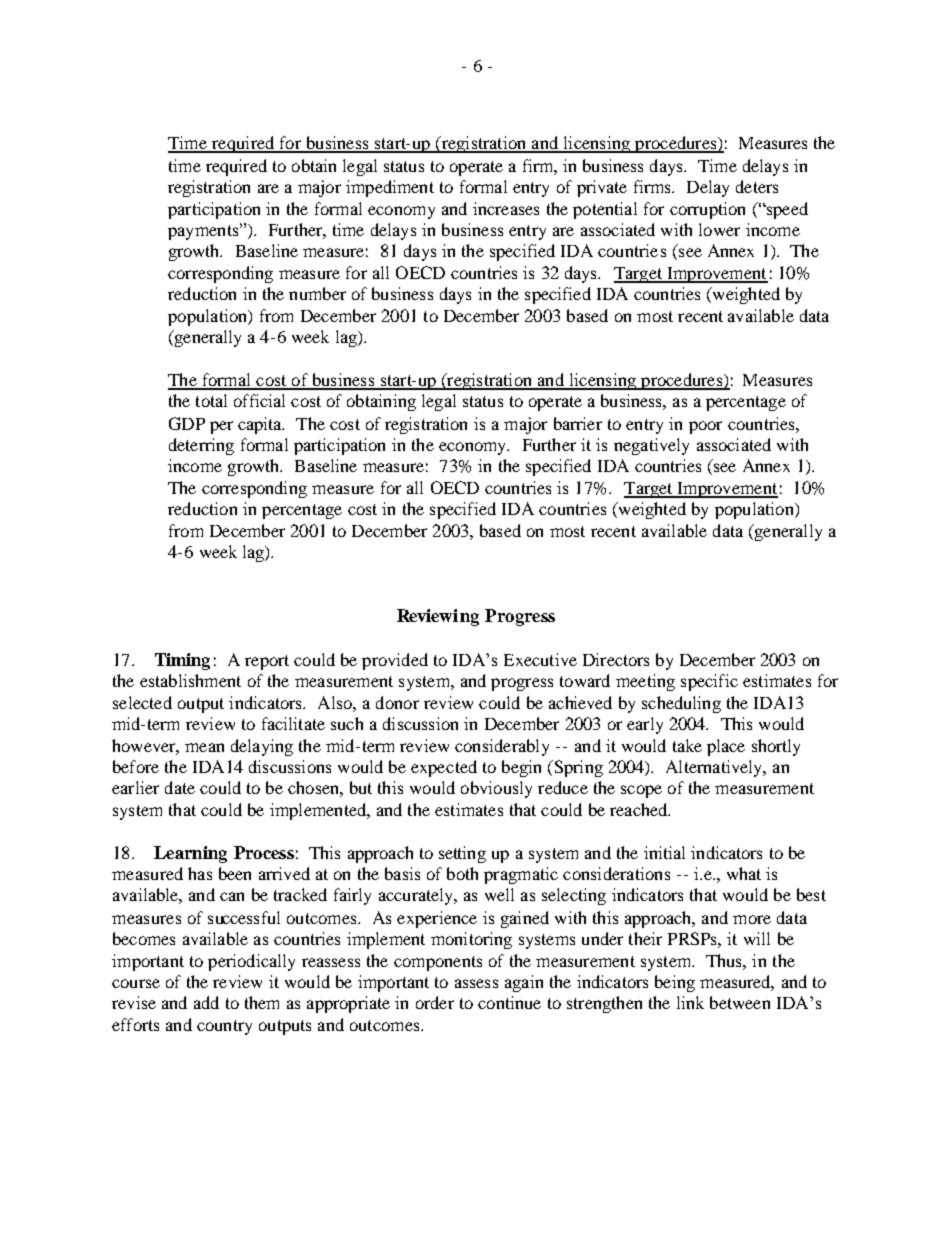  Describe the element at coordinates (578, 423) in the screenshot. I see `barrier` at that location.
